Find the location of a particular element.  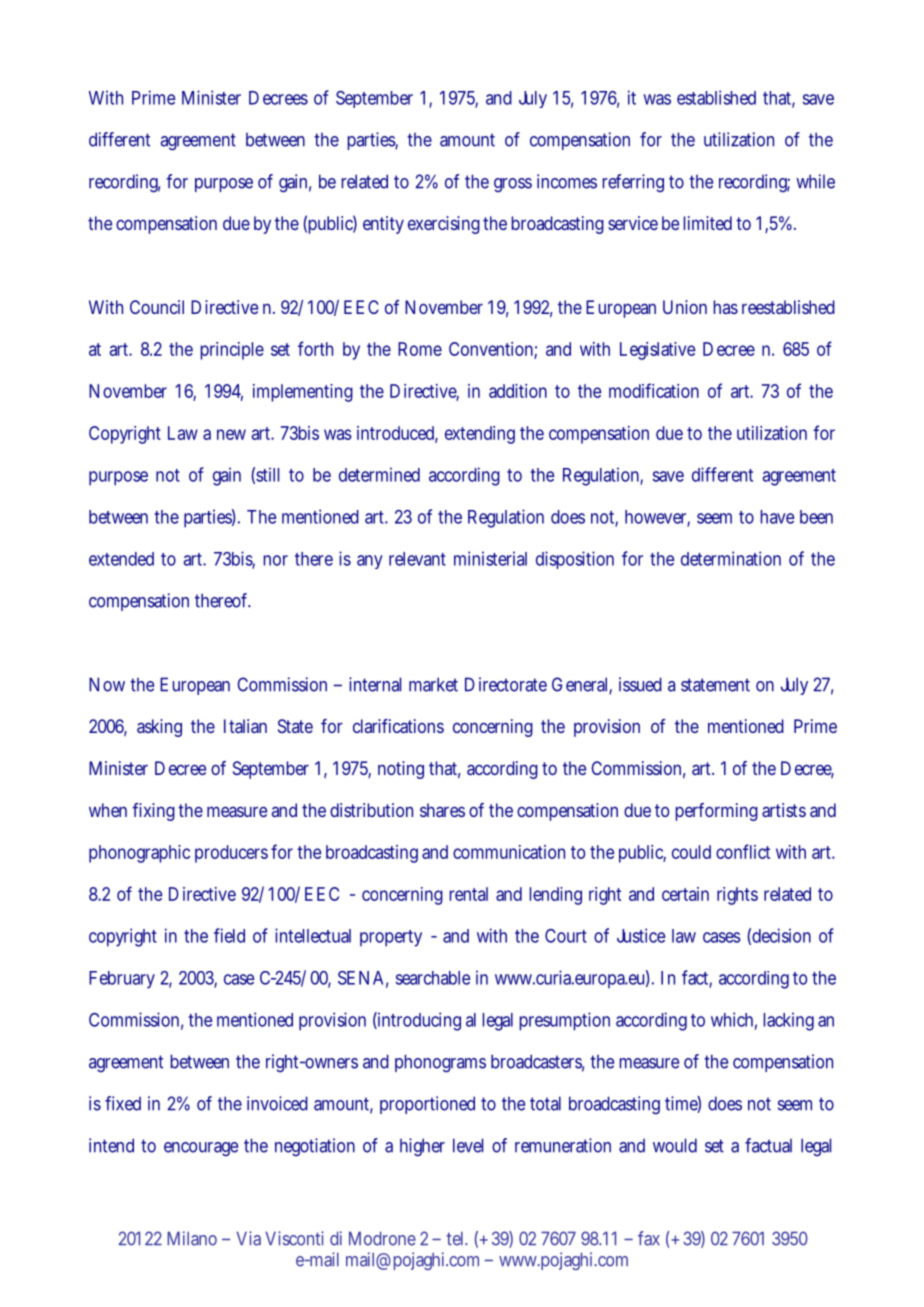

asking is located at coordinates (159, 728).
